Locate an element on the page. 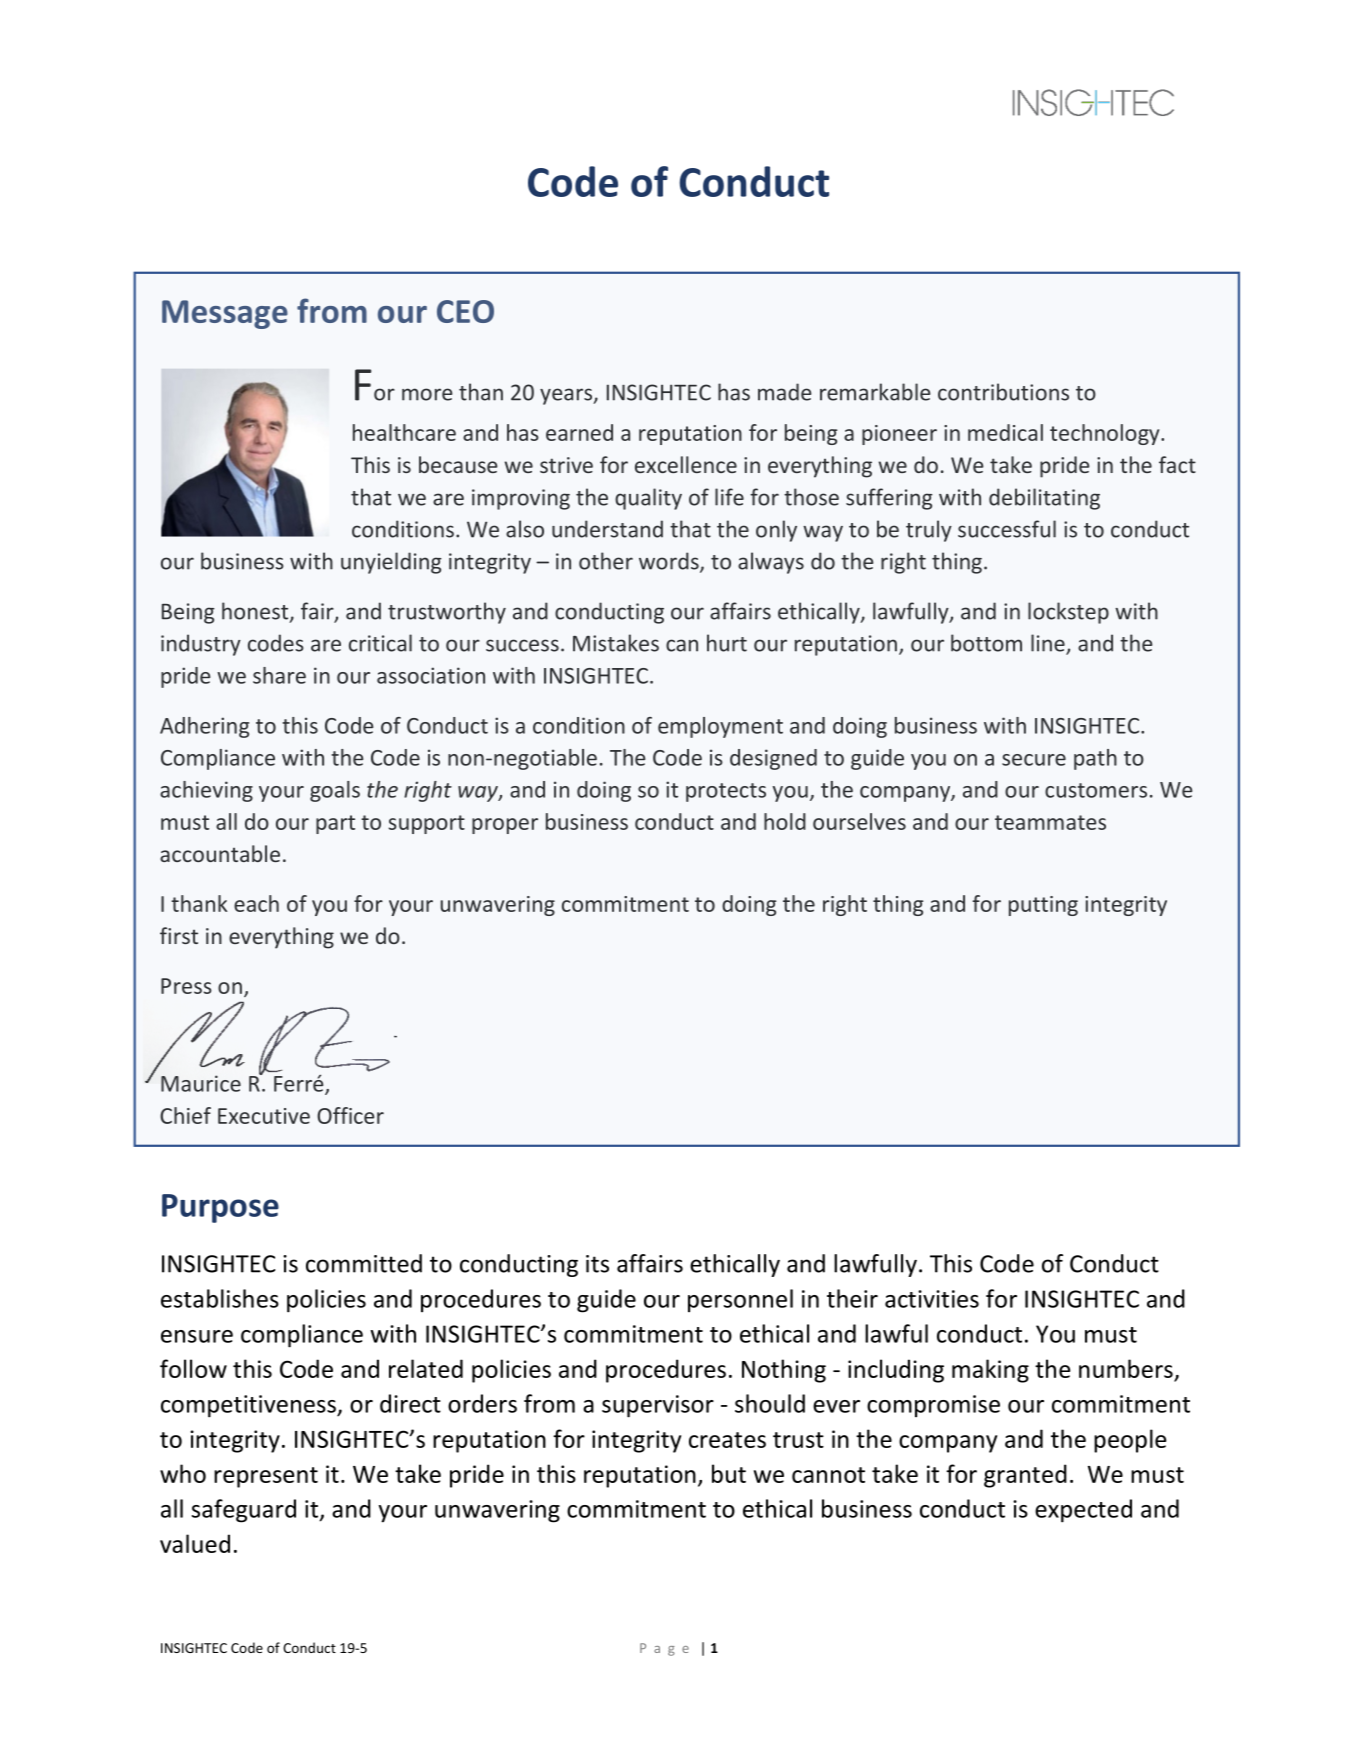 Image resolution: width=1357 pixels, height=1756 pixels. creates is located at coordinates (727, 1440).
